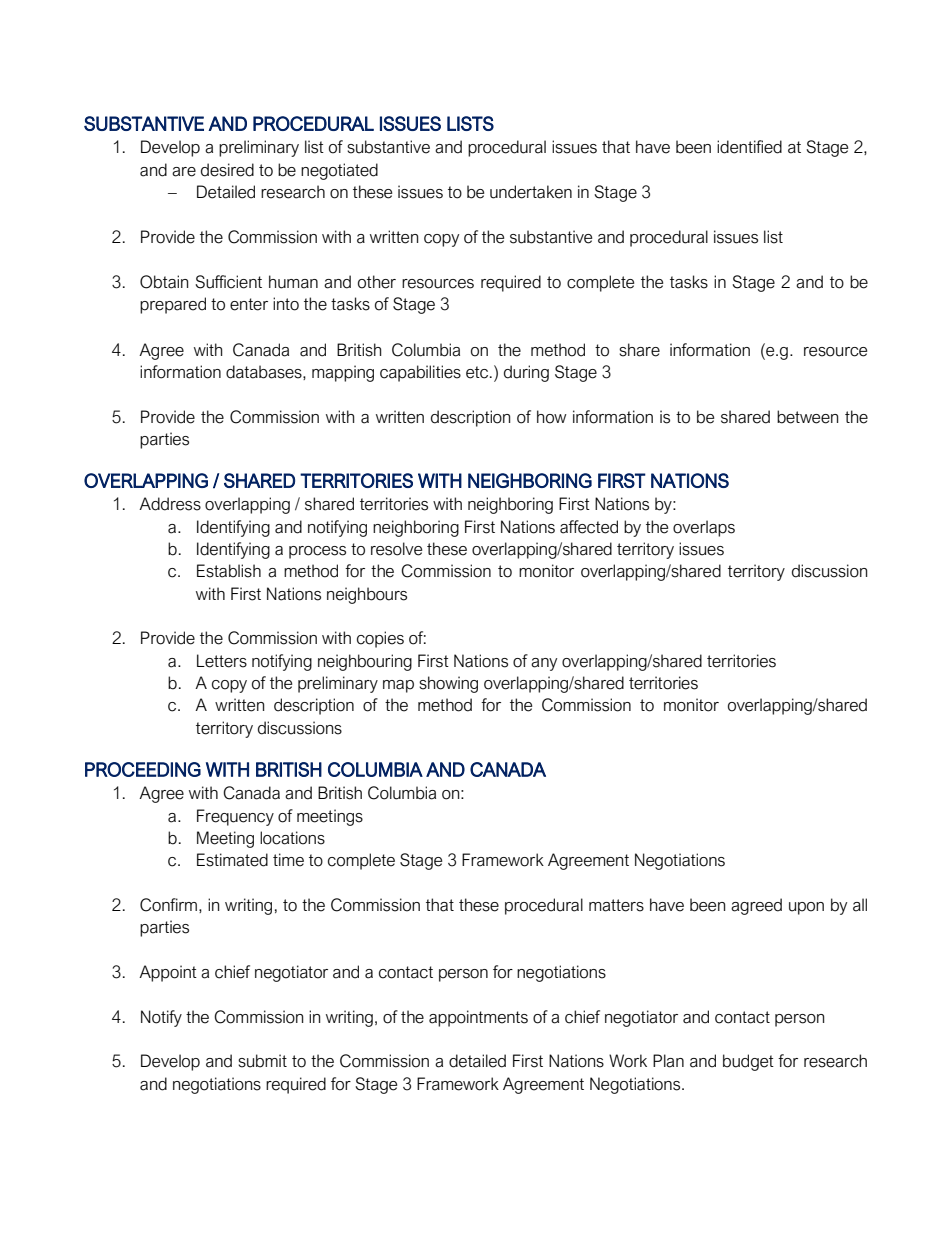  I want to click on desired, so click(227, 170).
